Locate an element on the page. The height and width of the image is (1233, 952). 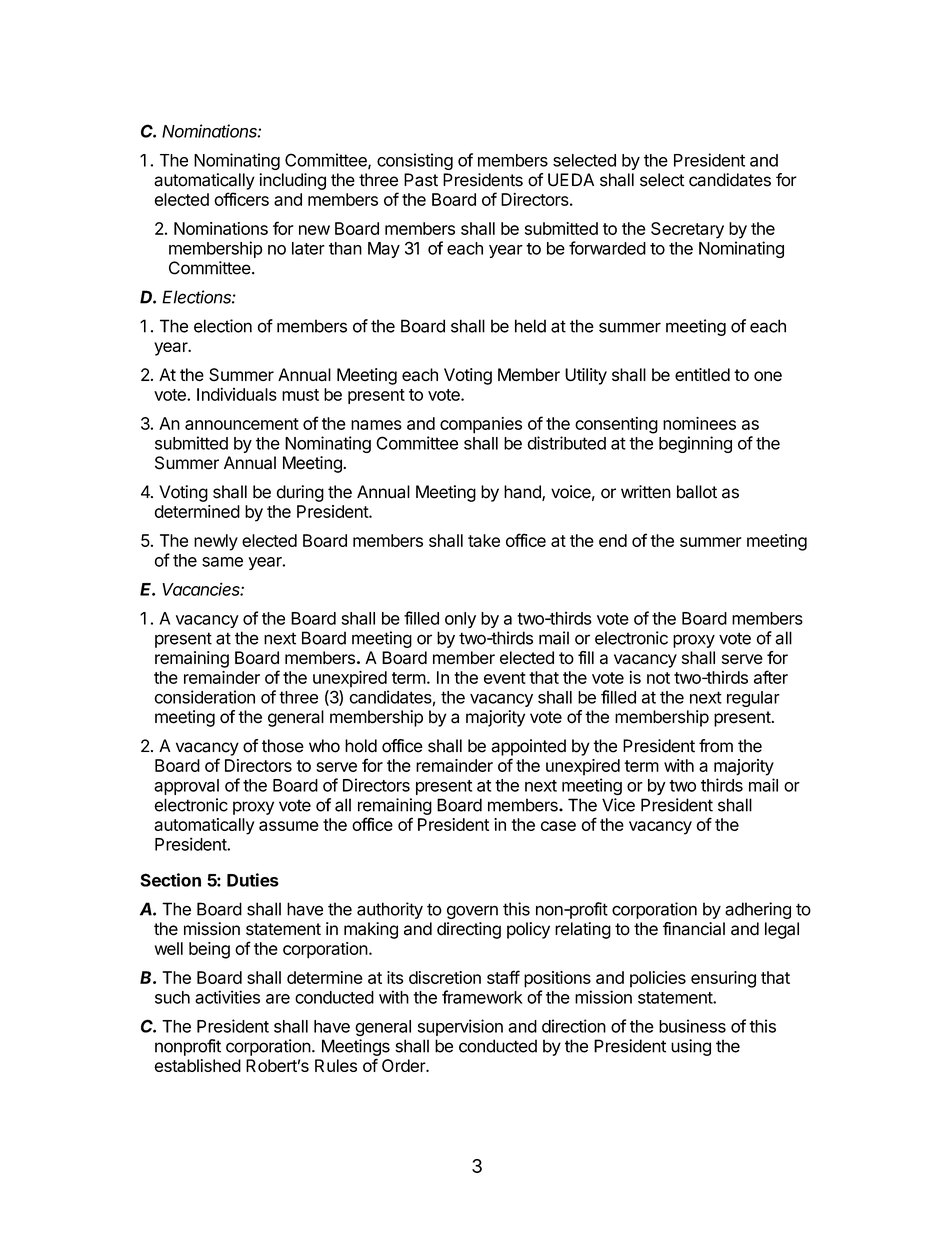
case is located at coordinates (558, 826).
